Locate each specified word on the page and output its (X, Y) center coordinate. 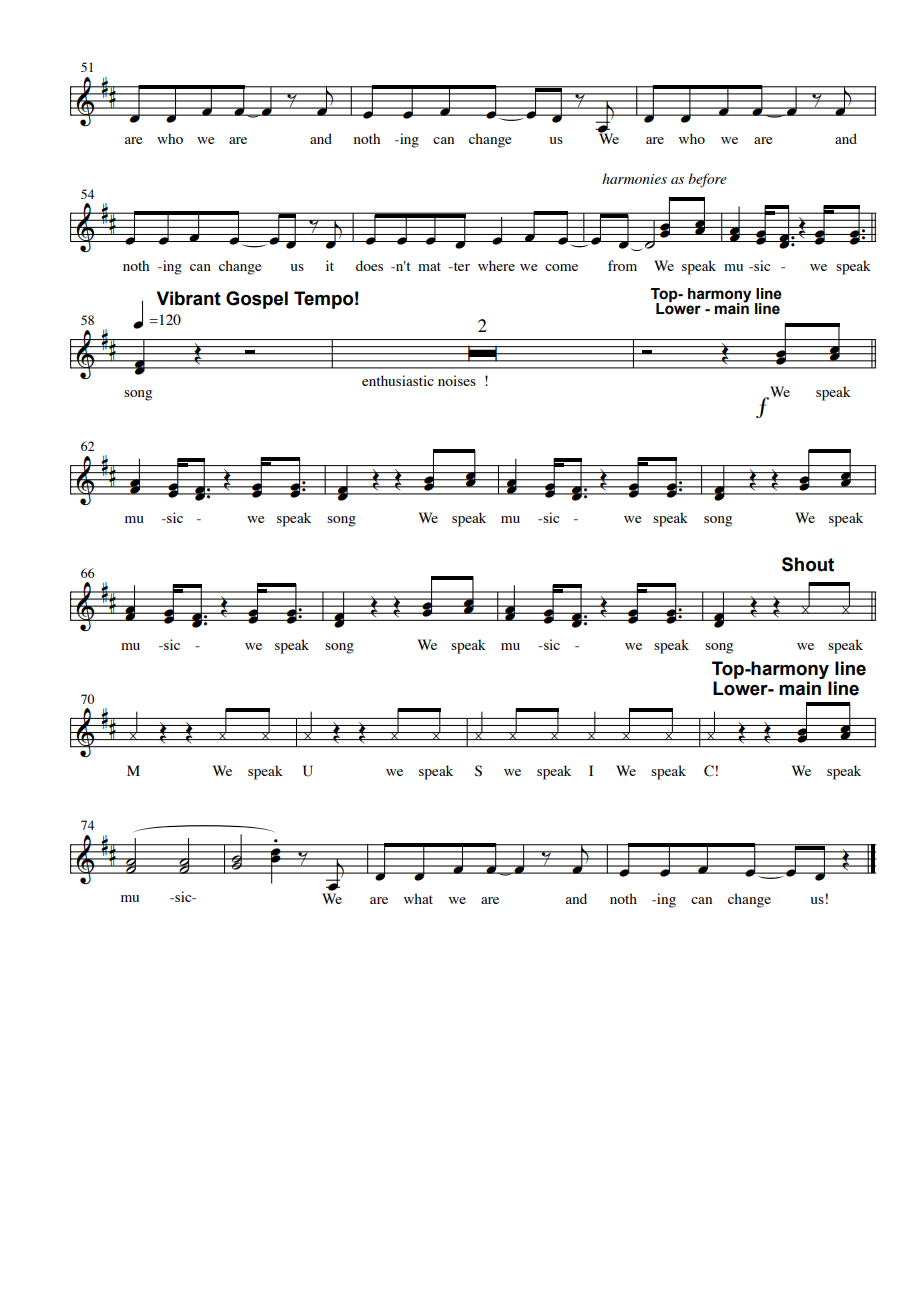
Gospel (257, 300)
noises (457, 380)
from (622, 265)
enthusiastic (398, 380)
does (369, 265)
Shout (808, 564)
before (707, 180)
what (418, 898)
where (496, 265)
